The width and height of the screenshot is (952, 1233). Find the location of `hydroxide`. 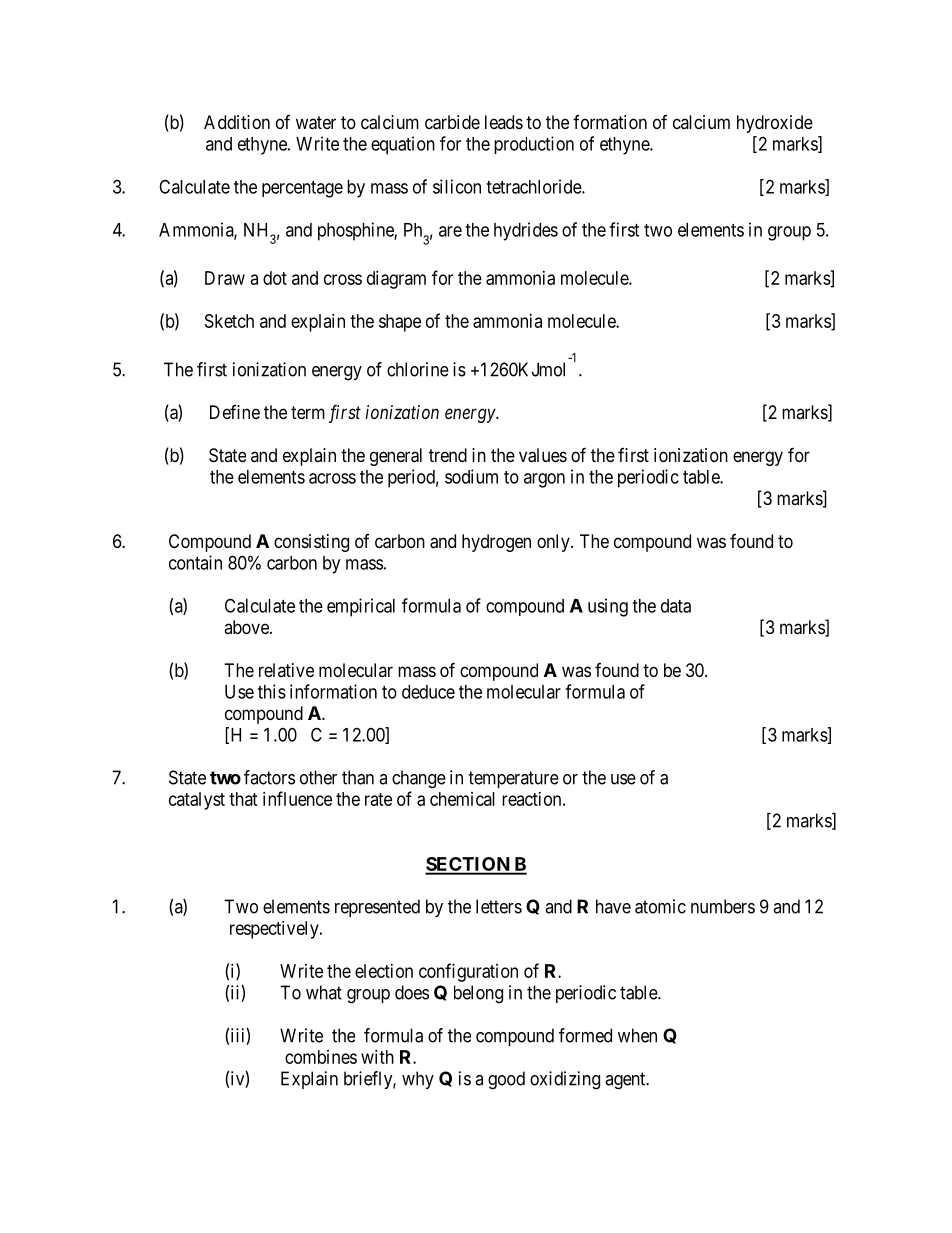

hydroxide is located at coordinates (775, 124).
